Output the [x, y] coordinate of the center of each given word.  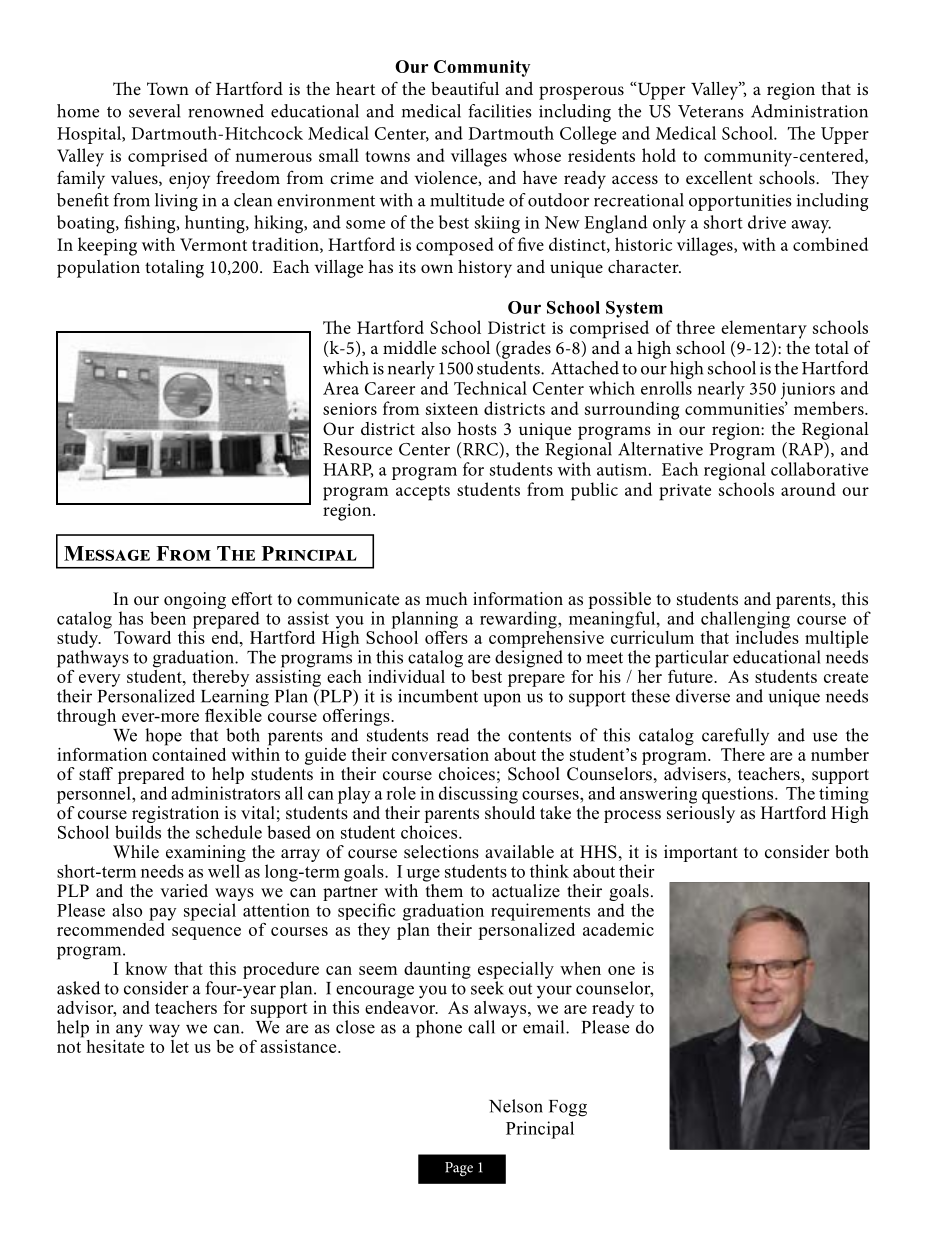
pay [162, 914]
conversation [440, 754]
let [180, 1045]
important [701, 853]
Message [107, 553]
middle [409, 347]
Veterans [711, 111]
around [808, 489]
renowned [226, 111]
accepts [423, 493]
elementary [764, 329]
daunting [437, 970]
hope [163, 737]
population [98, 269]
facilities [500, 111]
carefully [735, 736]
